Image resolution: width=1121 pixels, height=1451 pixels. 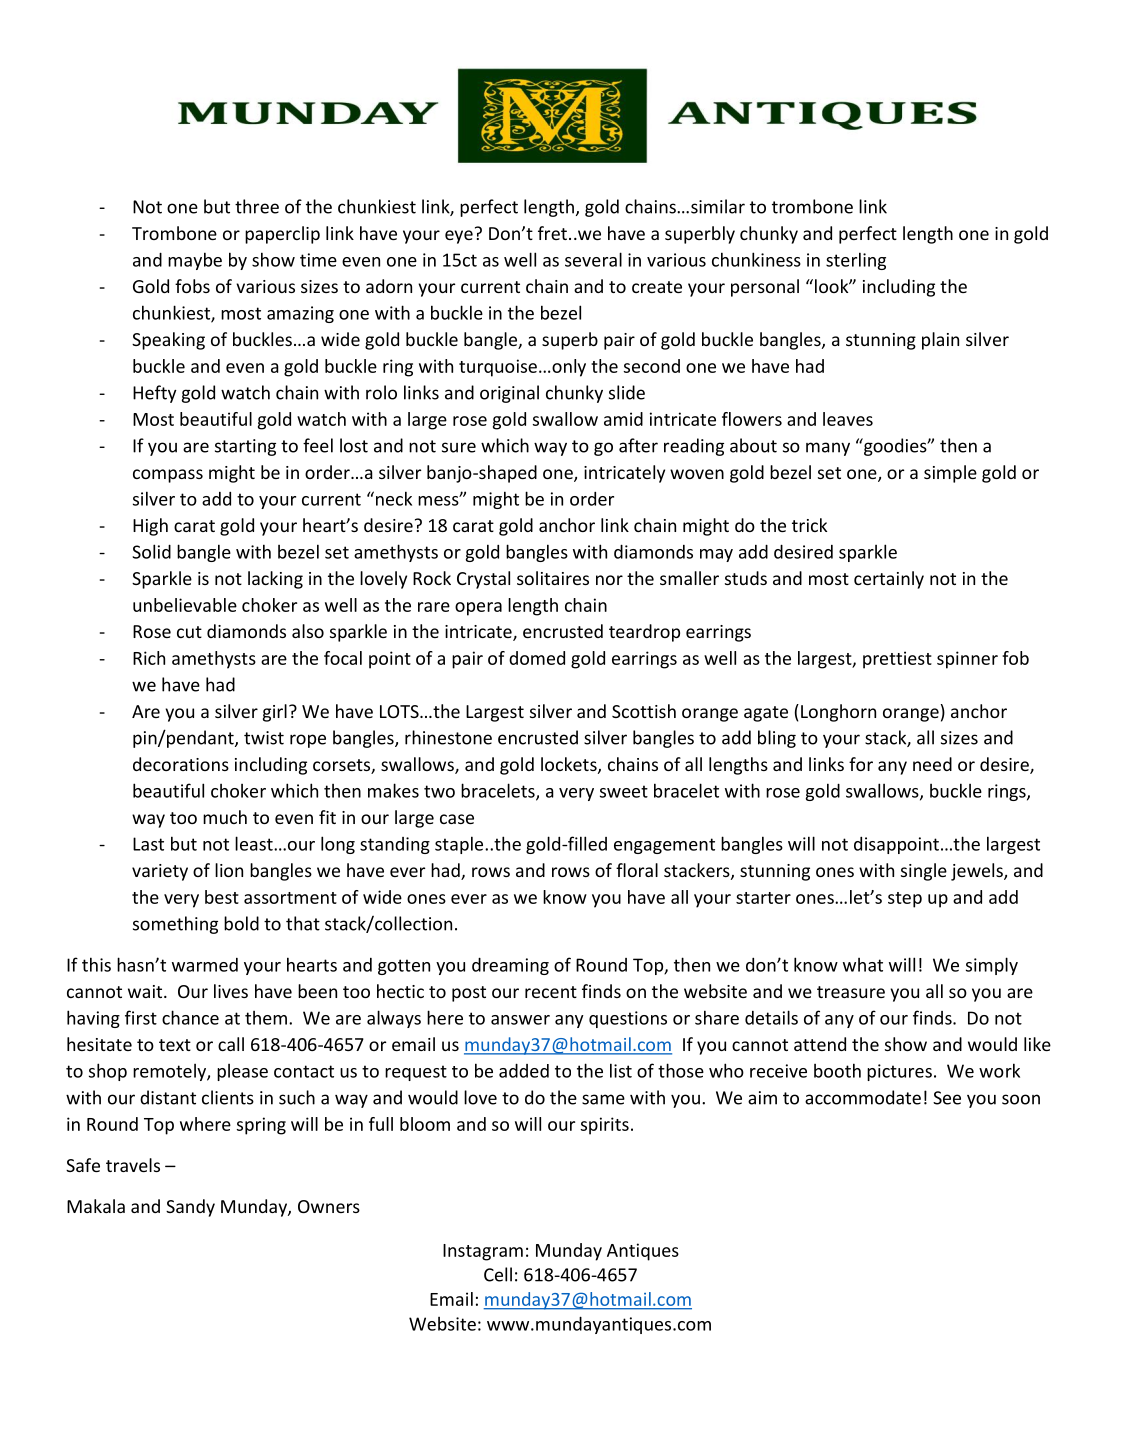 I want to click on step, so click(x=905, y=900).
